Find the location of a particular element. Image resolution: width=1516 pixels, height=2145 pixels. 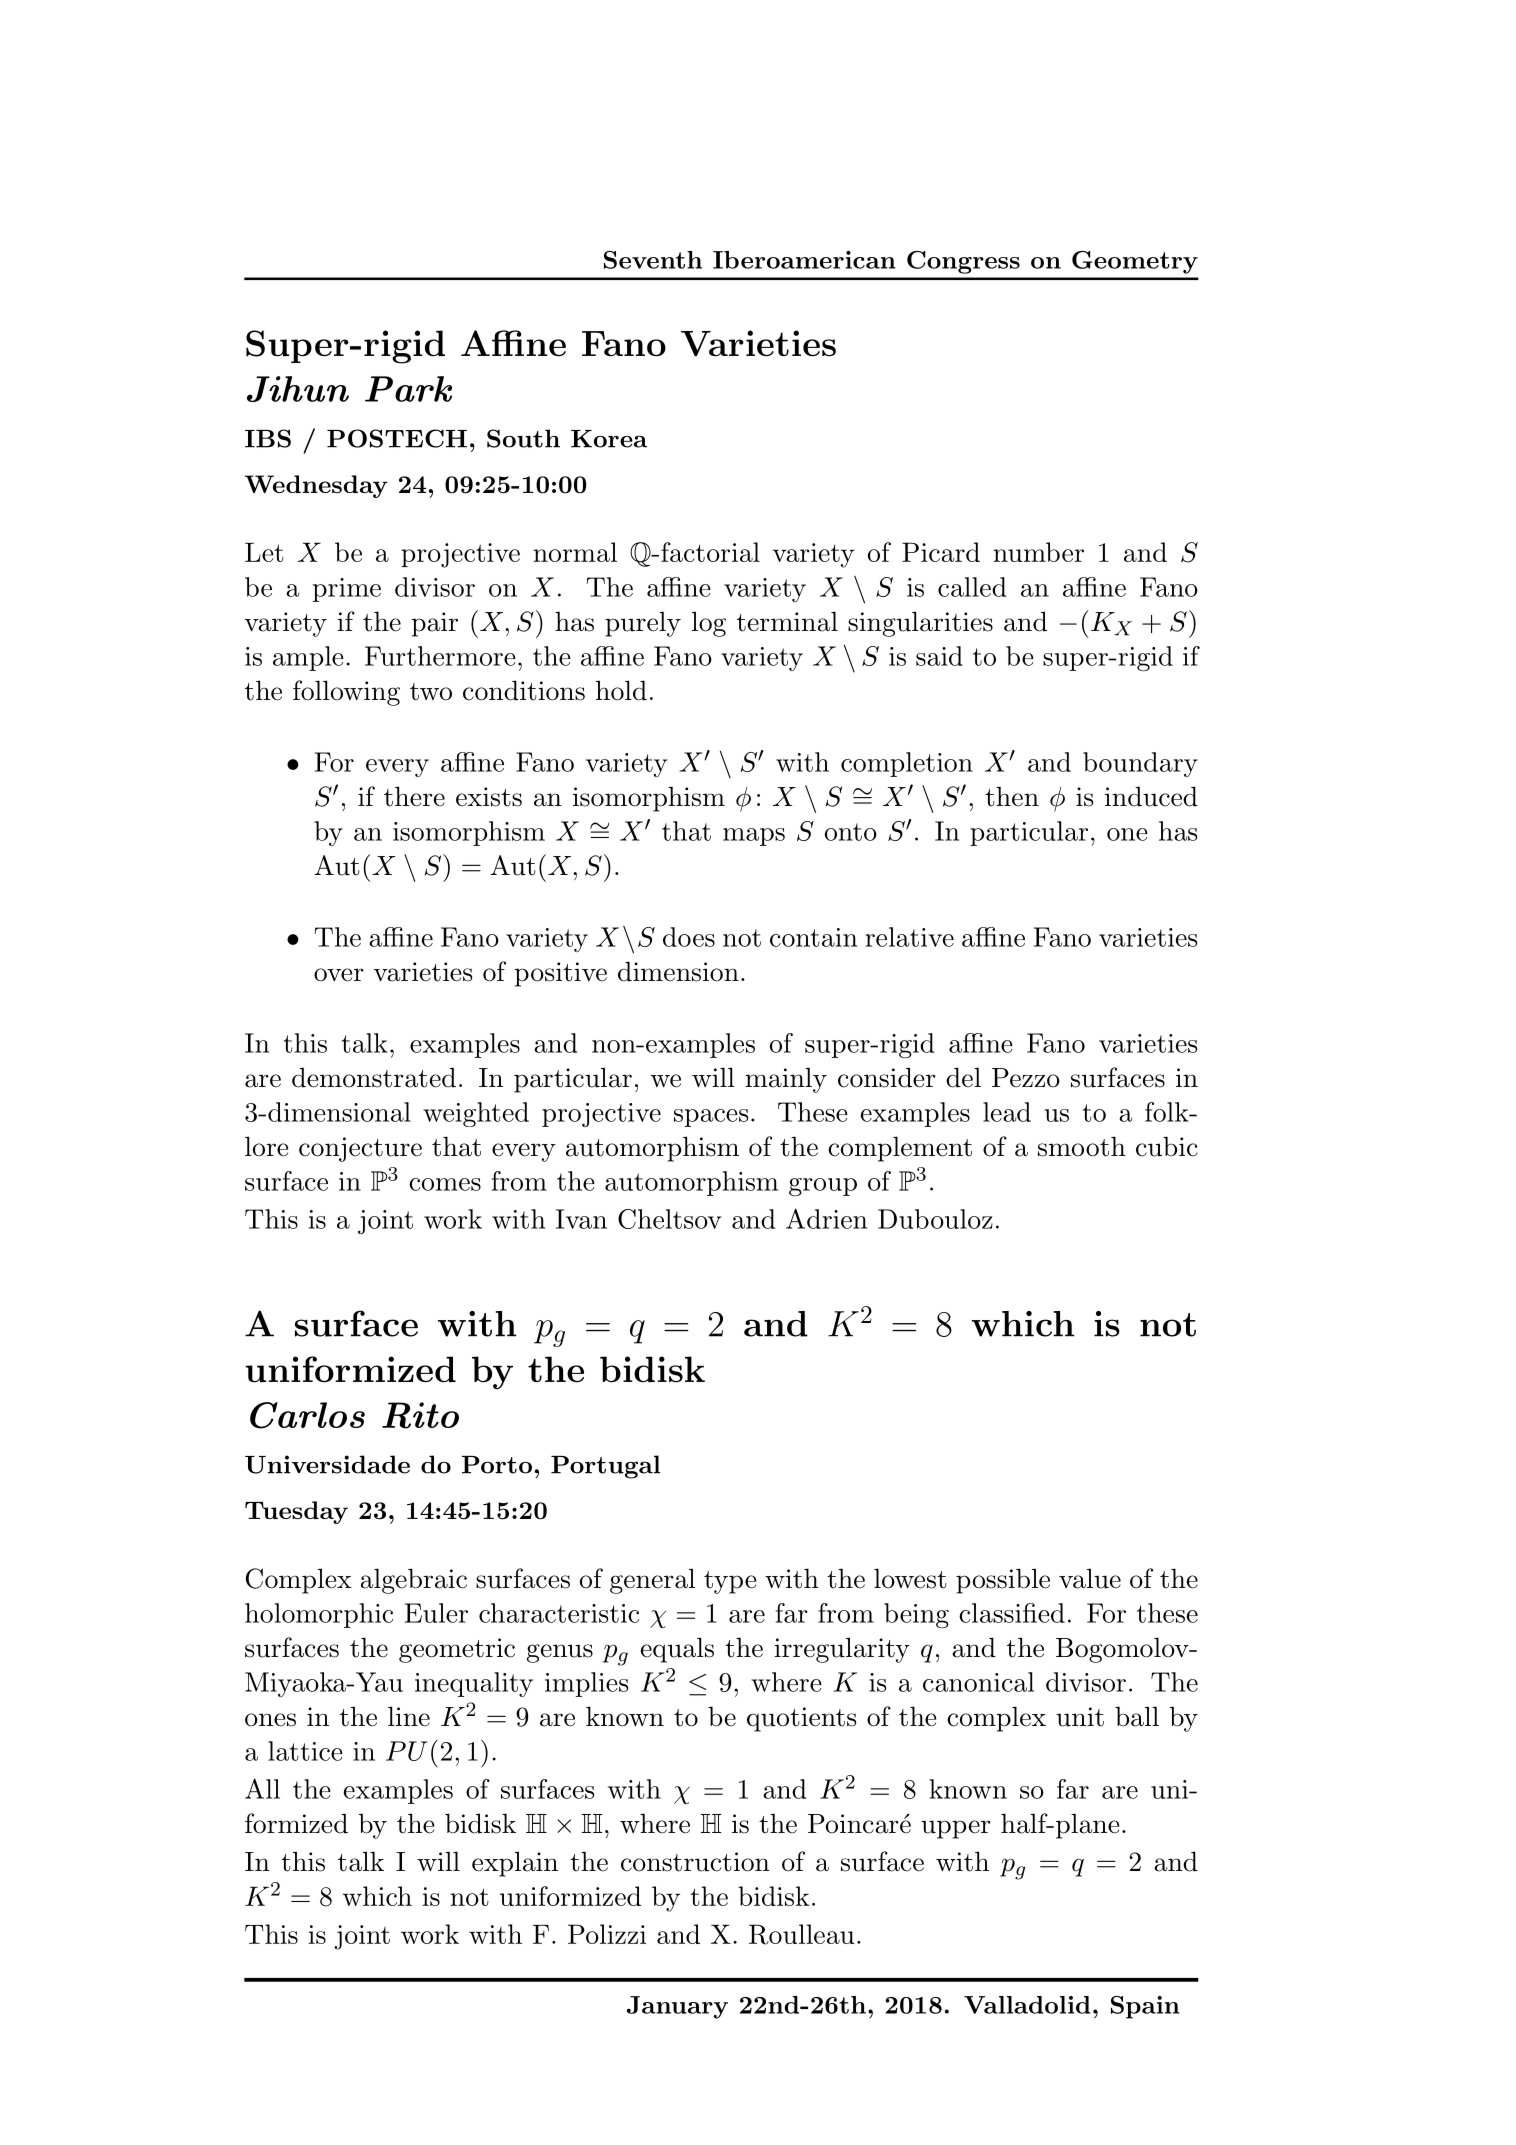

Seventh is located at coordinates (653, 260).
